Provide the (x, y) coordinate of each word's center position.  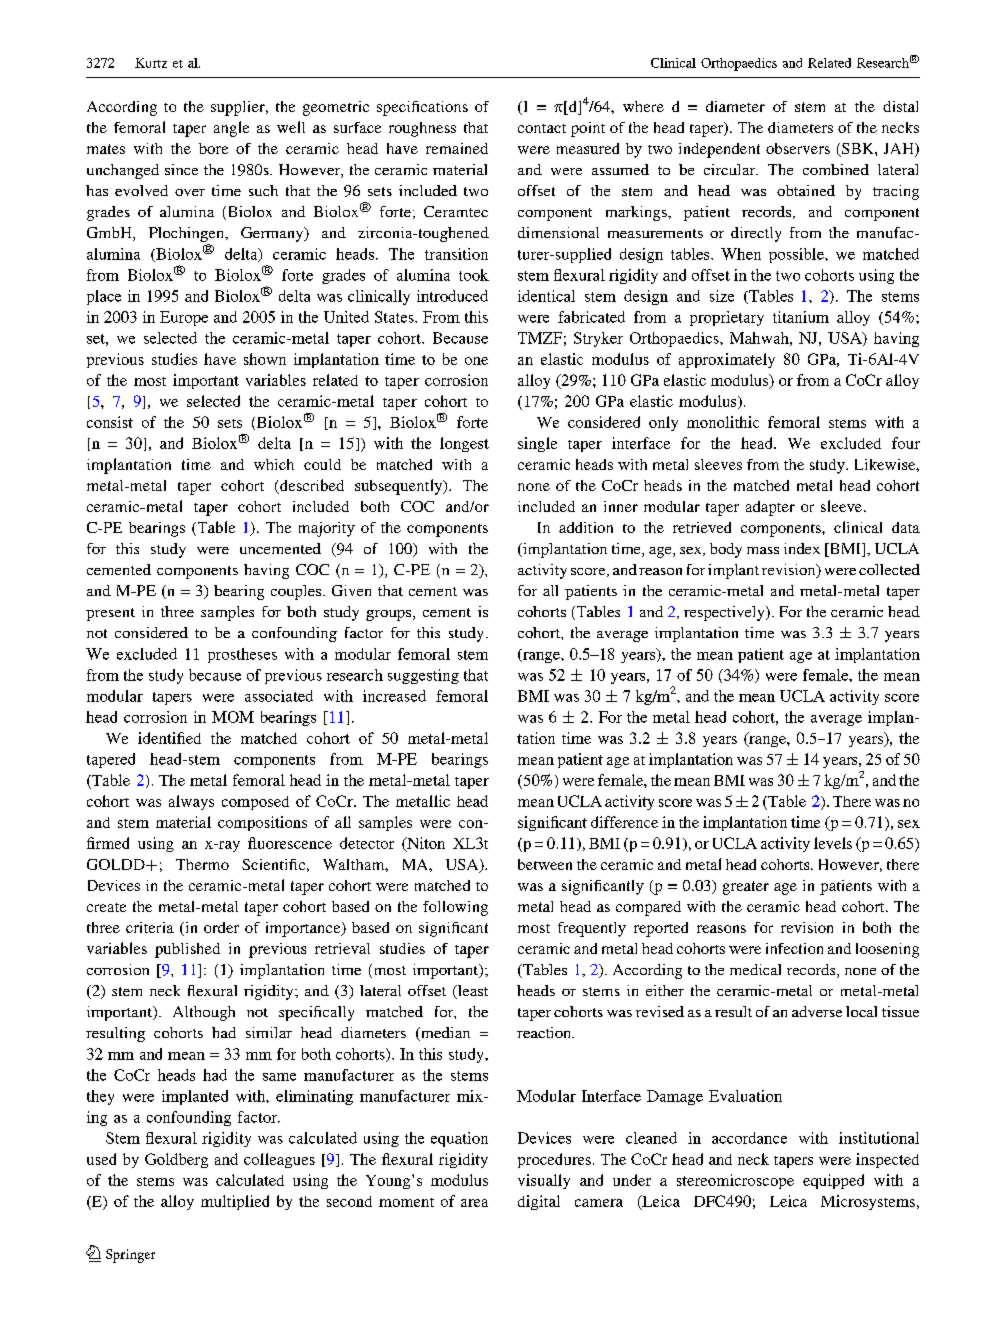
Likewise (886, 464)
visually (544, 1181)
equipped (833, 1181)
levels (833, 843)
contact (542, 128)
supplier (239, 108)
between (545, 864)
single (537, 444)
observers (798, 148)
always (191, 802)
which (274, 464)
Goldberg (176, 1160)
